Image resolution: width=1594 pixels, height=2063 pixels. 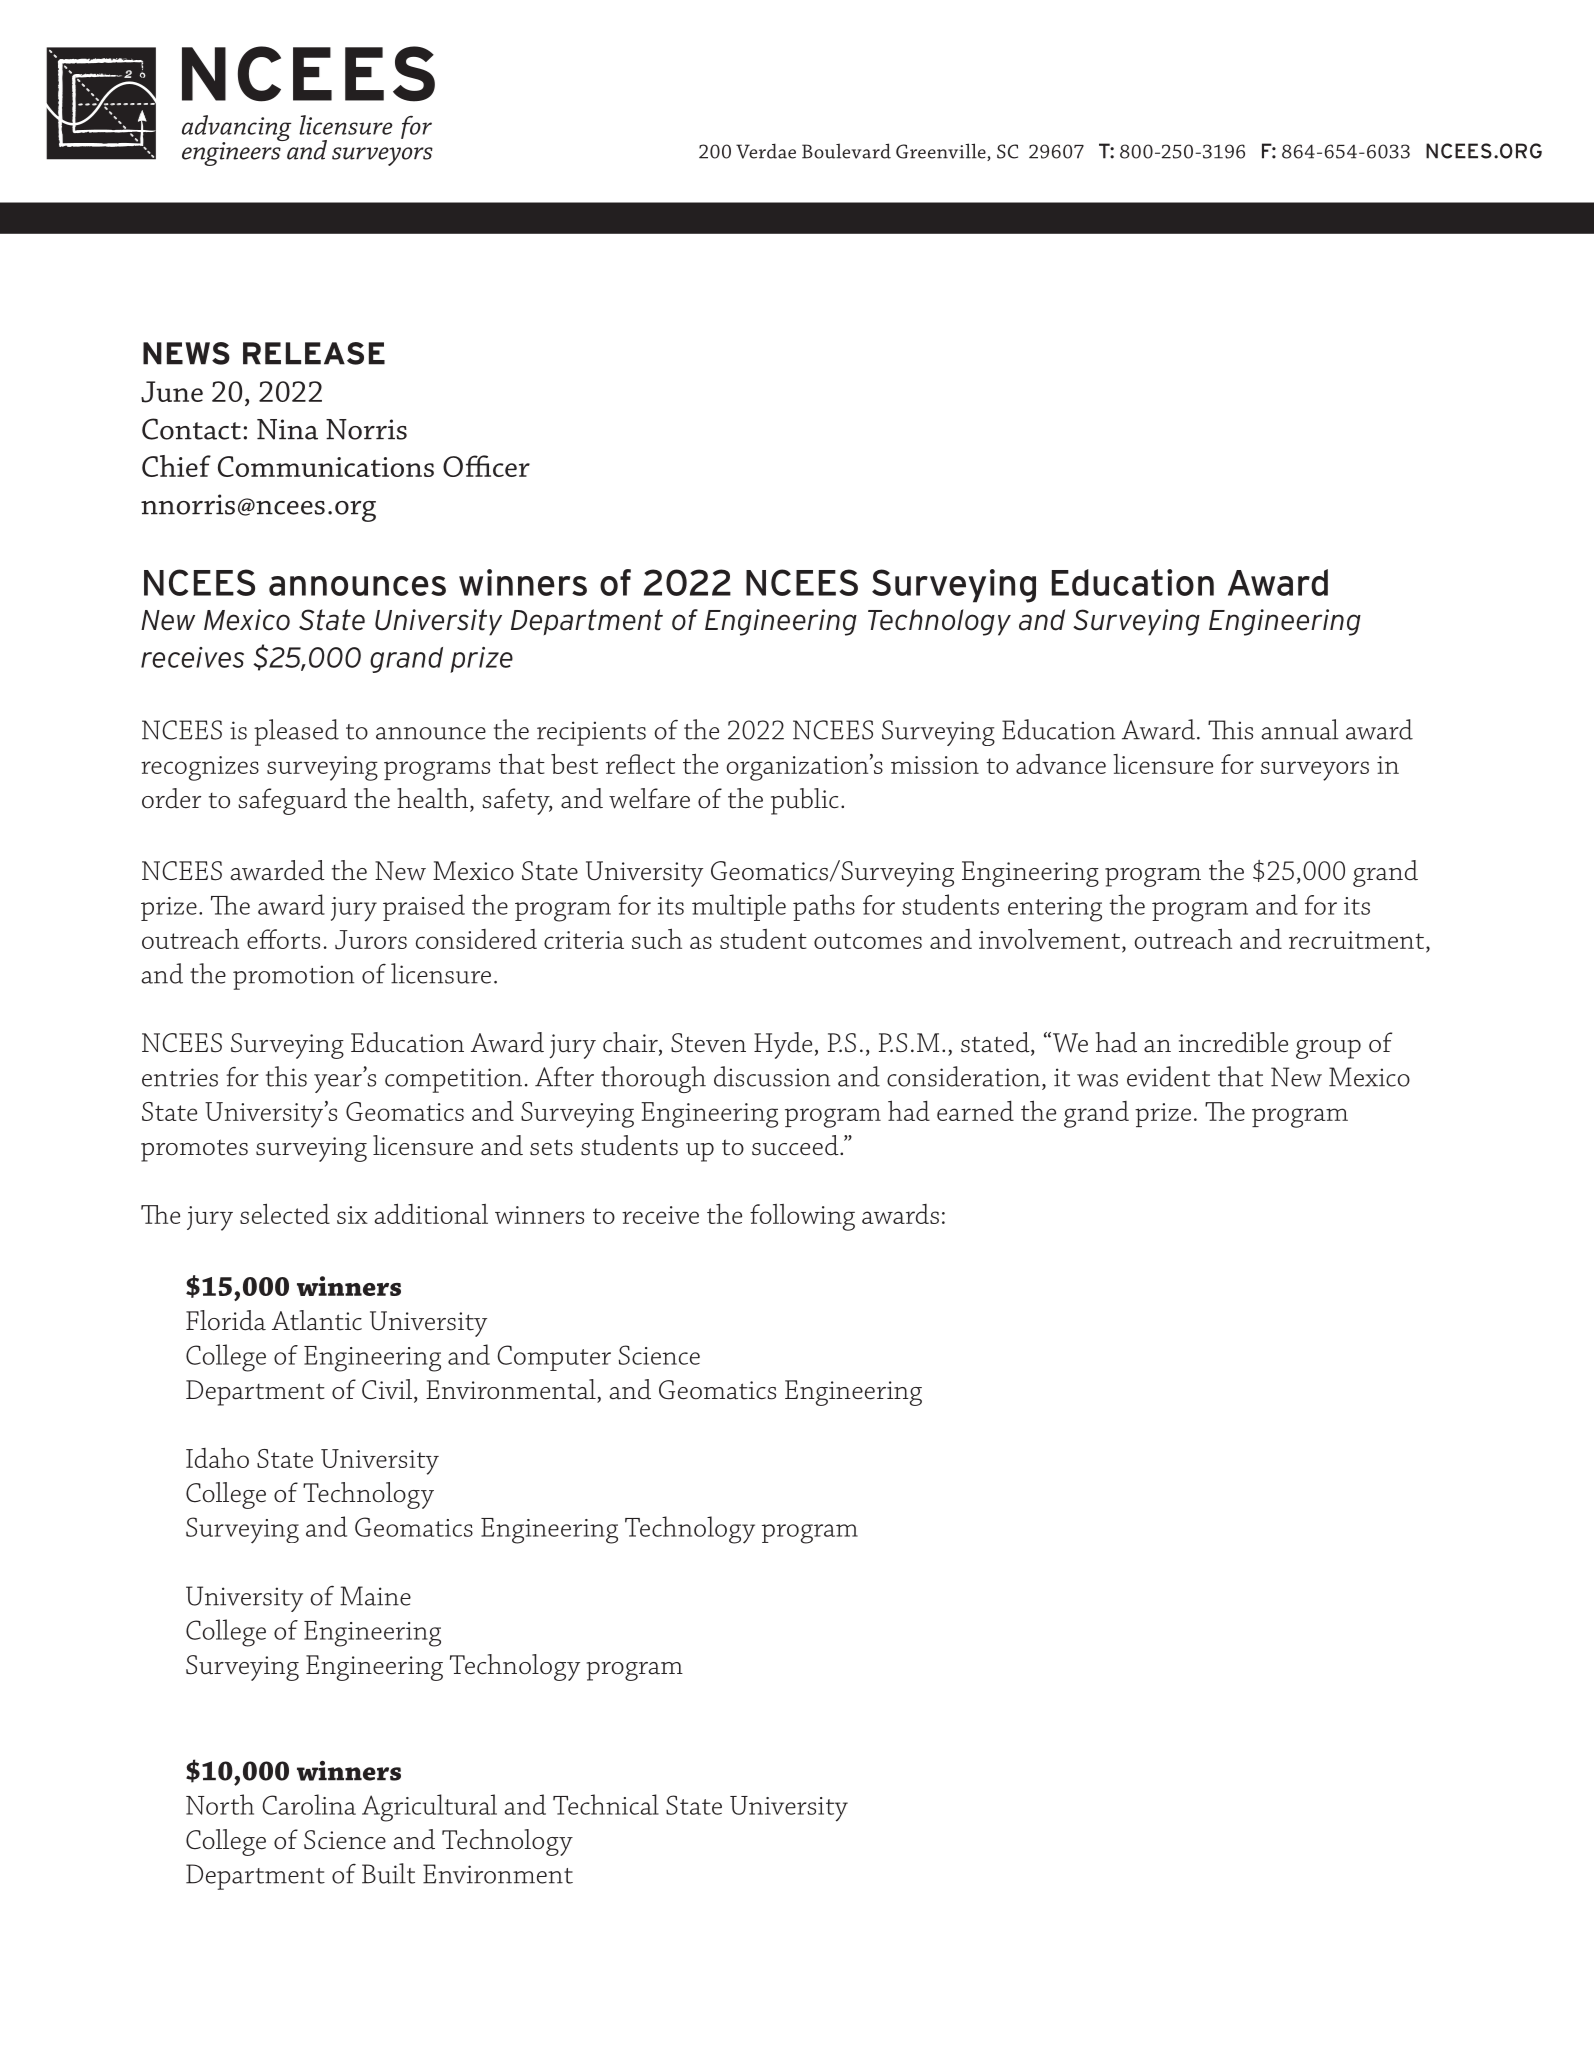 What do you see at coordinates (1299, 729) in the page?
I see `annual` at bounding box center [1299, 729].
